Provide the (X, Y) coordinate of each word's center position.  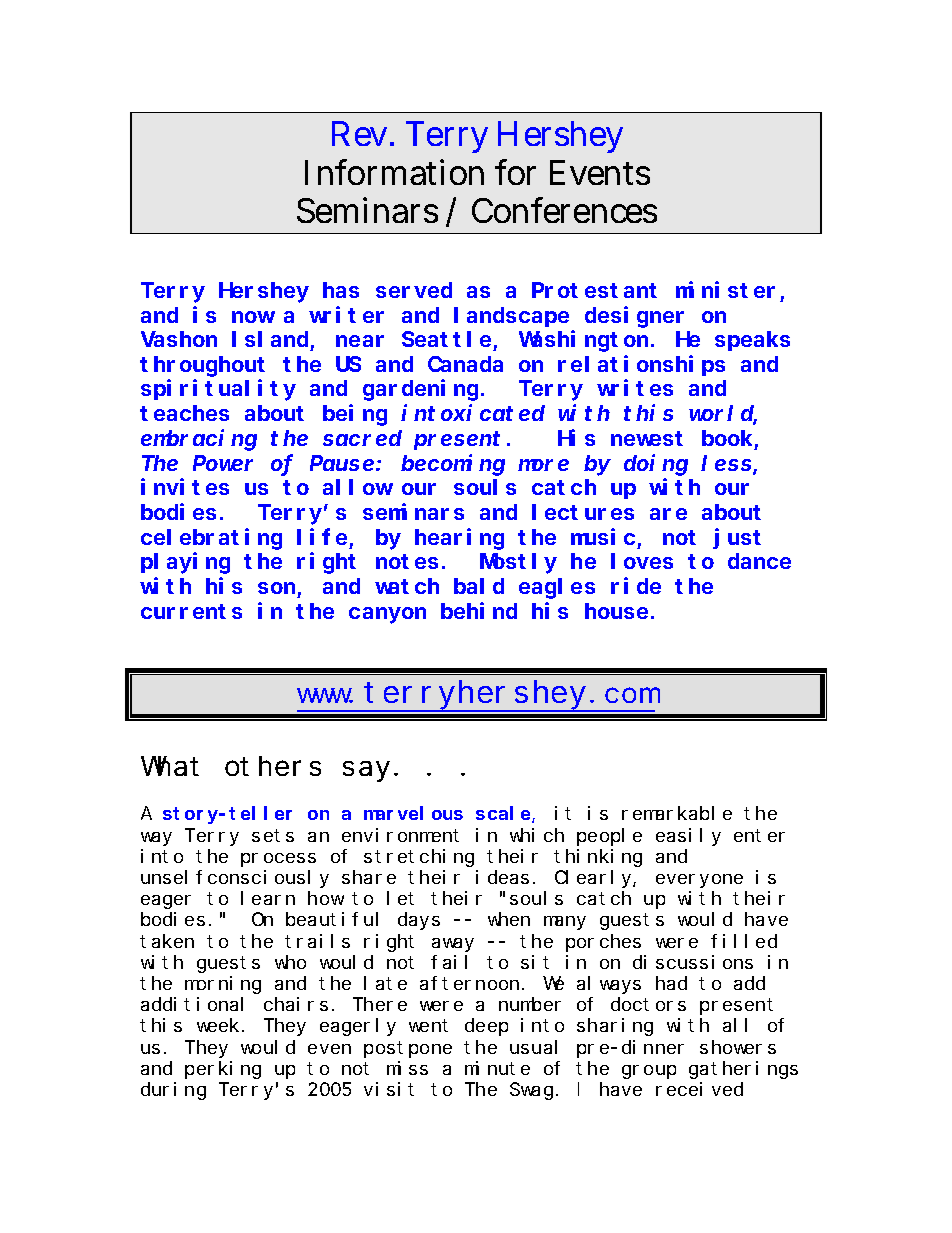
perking (223, 1070)
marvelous (413, 813)
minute (497, 1068)
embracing (199, 440)
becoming (453, 465)
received (699, 1089)
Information (394, 172)
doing (656, 465)
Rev (362, 133)
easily (688, 837)
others (273, 766)
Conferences (564, 210)
